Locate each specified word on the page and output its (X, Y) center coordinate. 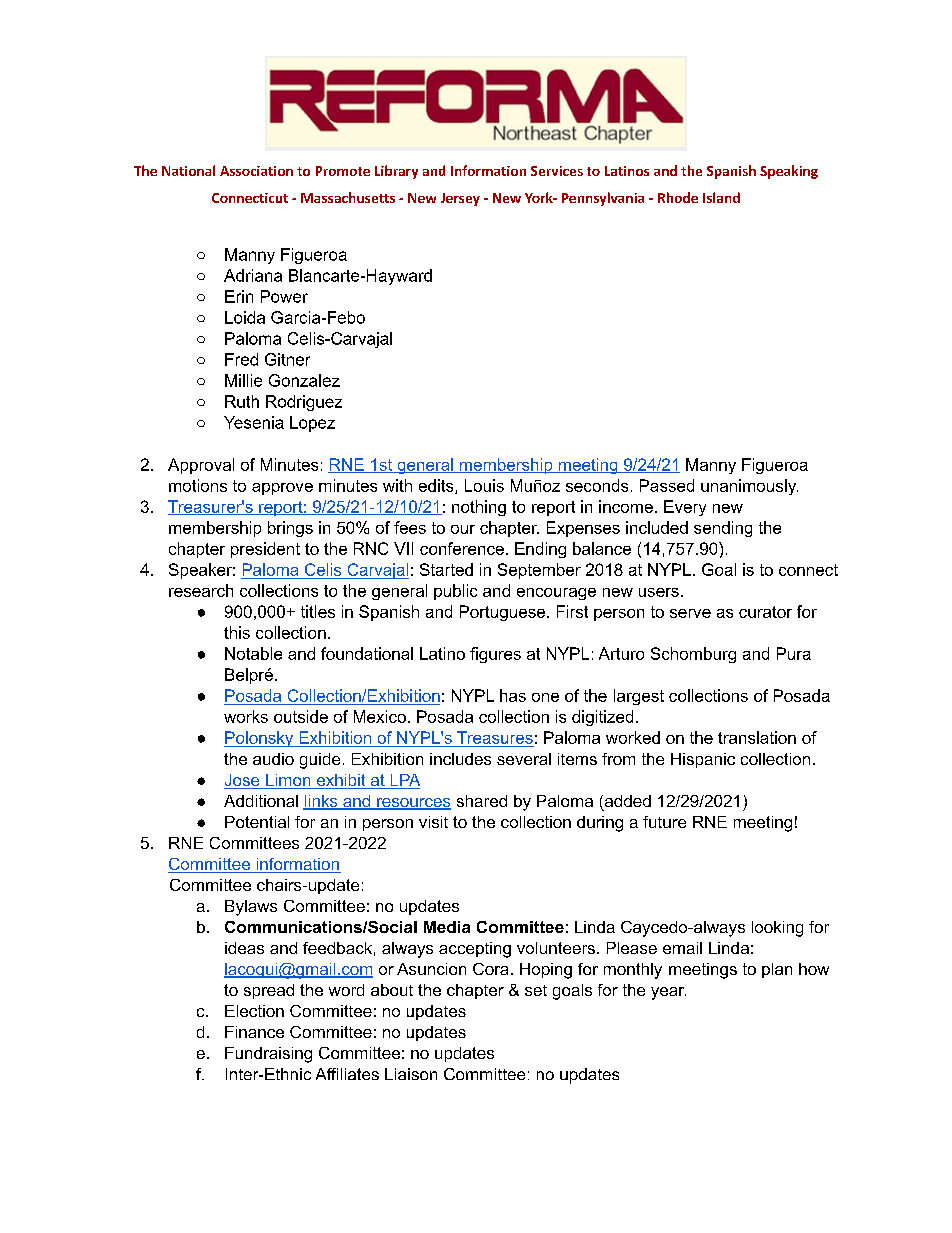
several (524, 759)
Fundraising (268, 1055)
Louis (484, 485)
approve (282, 489)
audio (273, 759)
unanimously (749, 487)
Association (256, 171)
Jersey (460, 199)
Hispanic (703, 760)
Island (721, 197)
